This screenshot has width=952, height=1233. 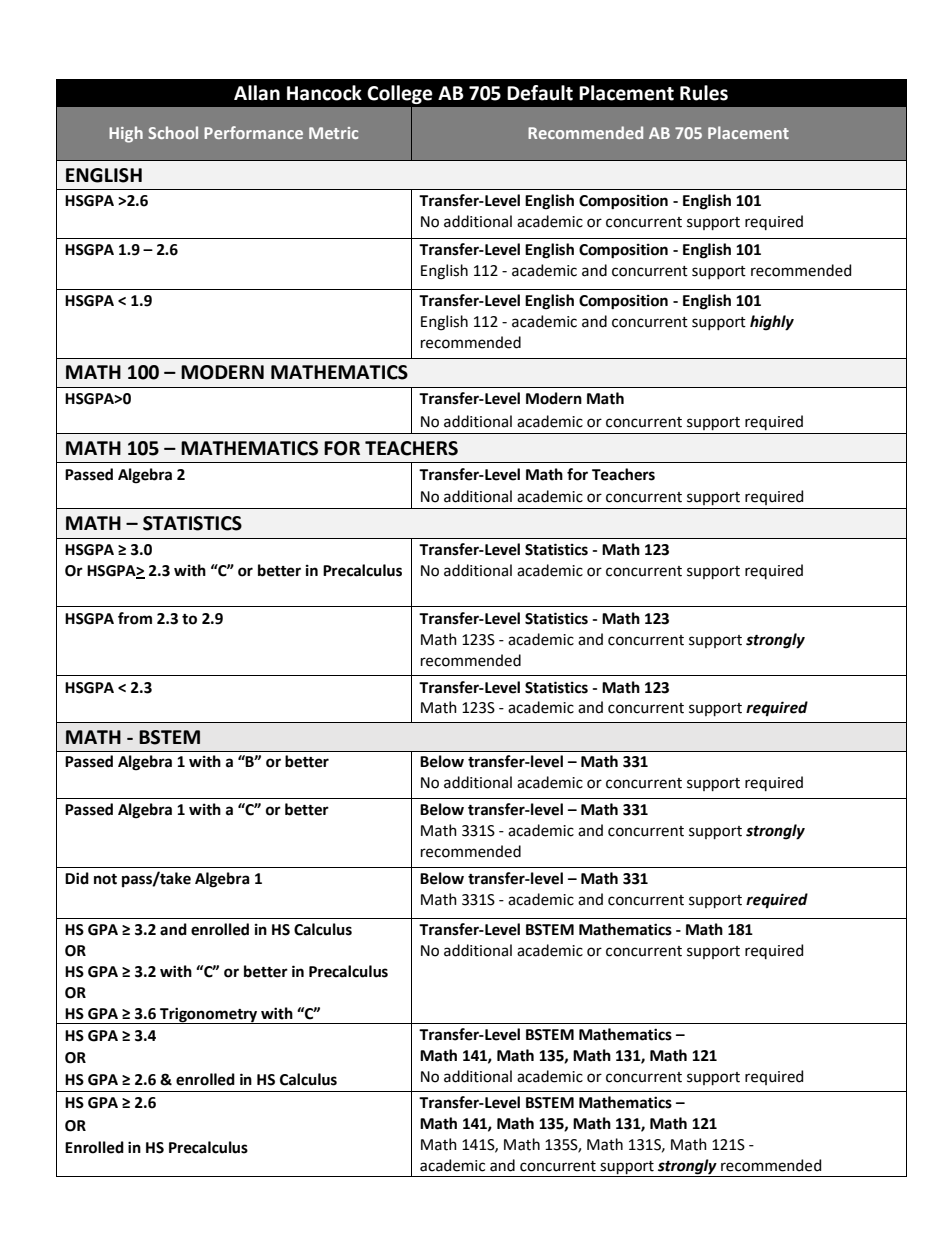 I want to click on not, so click(x=105, y=879).
